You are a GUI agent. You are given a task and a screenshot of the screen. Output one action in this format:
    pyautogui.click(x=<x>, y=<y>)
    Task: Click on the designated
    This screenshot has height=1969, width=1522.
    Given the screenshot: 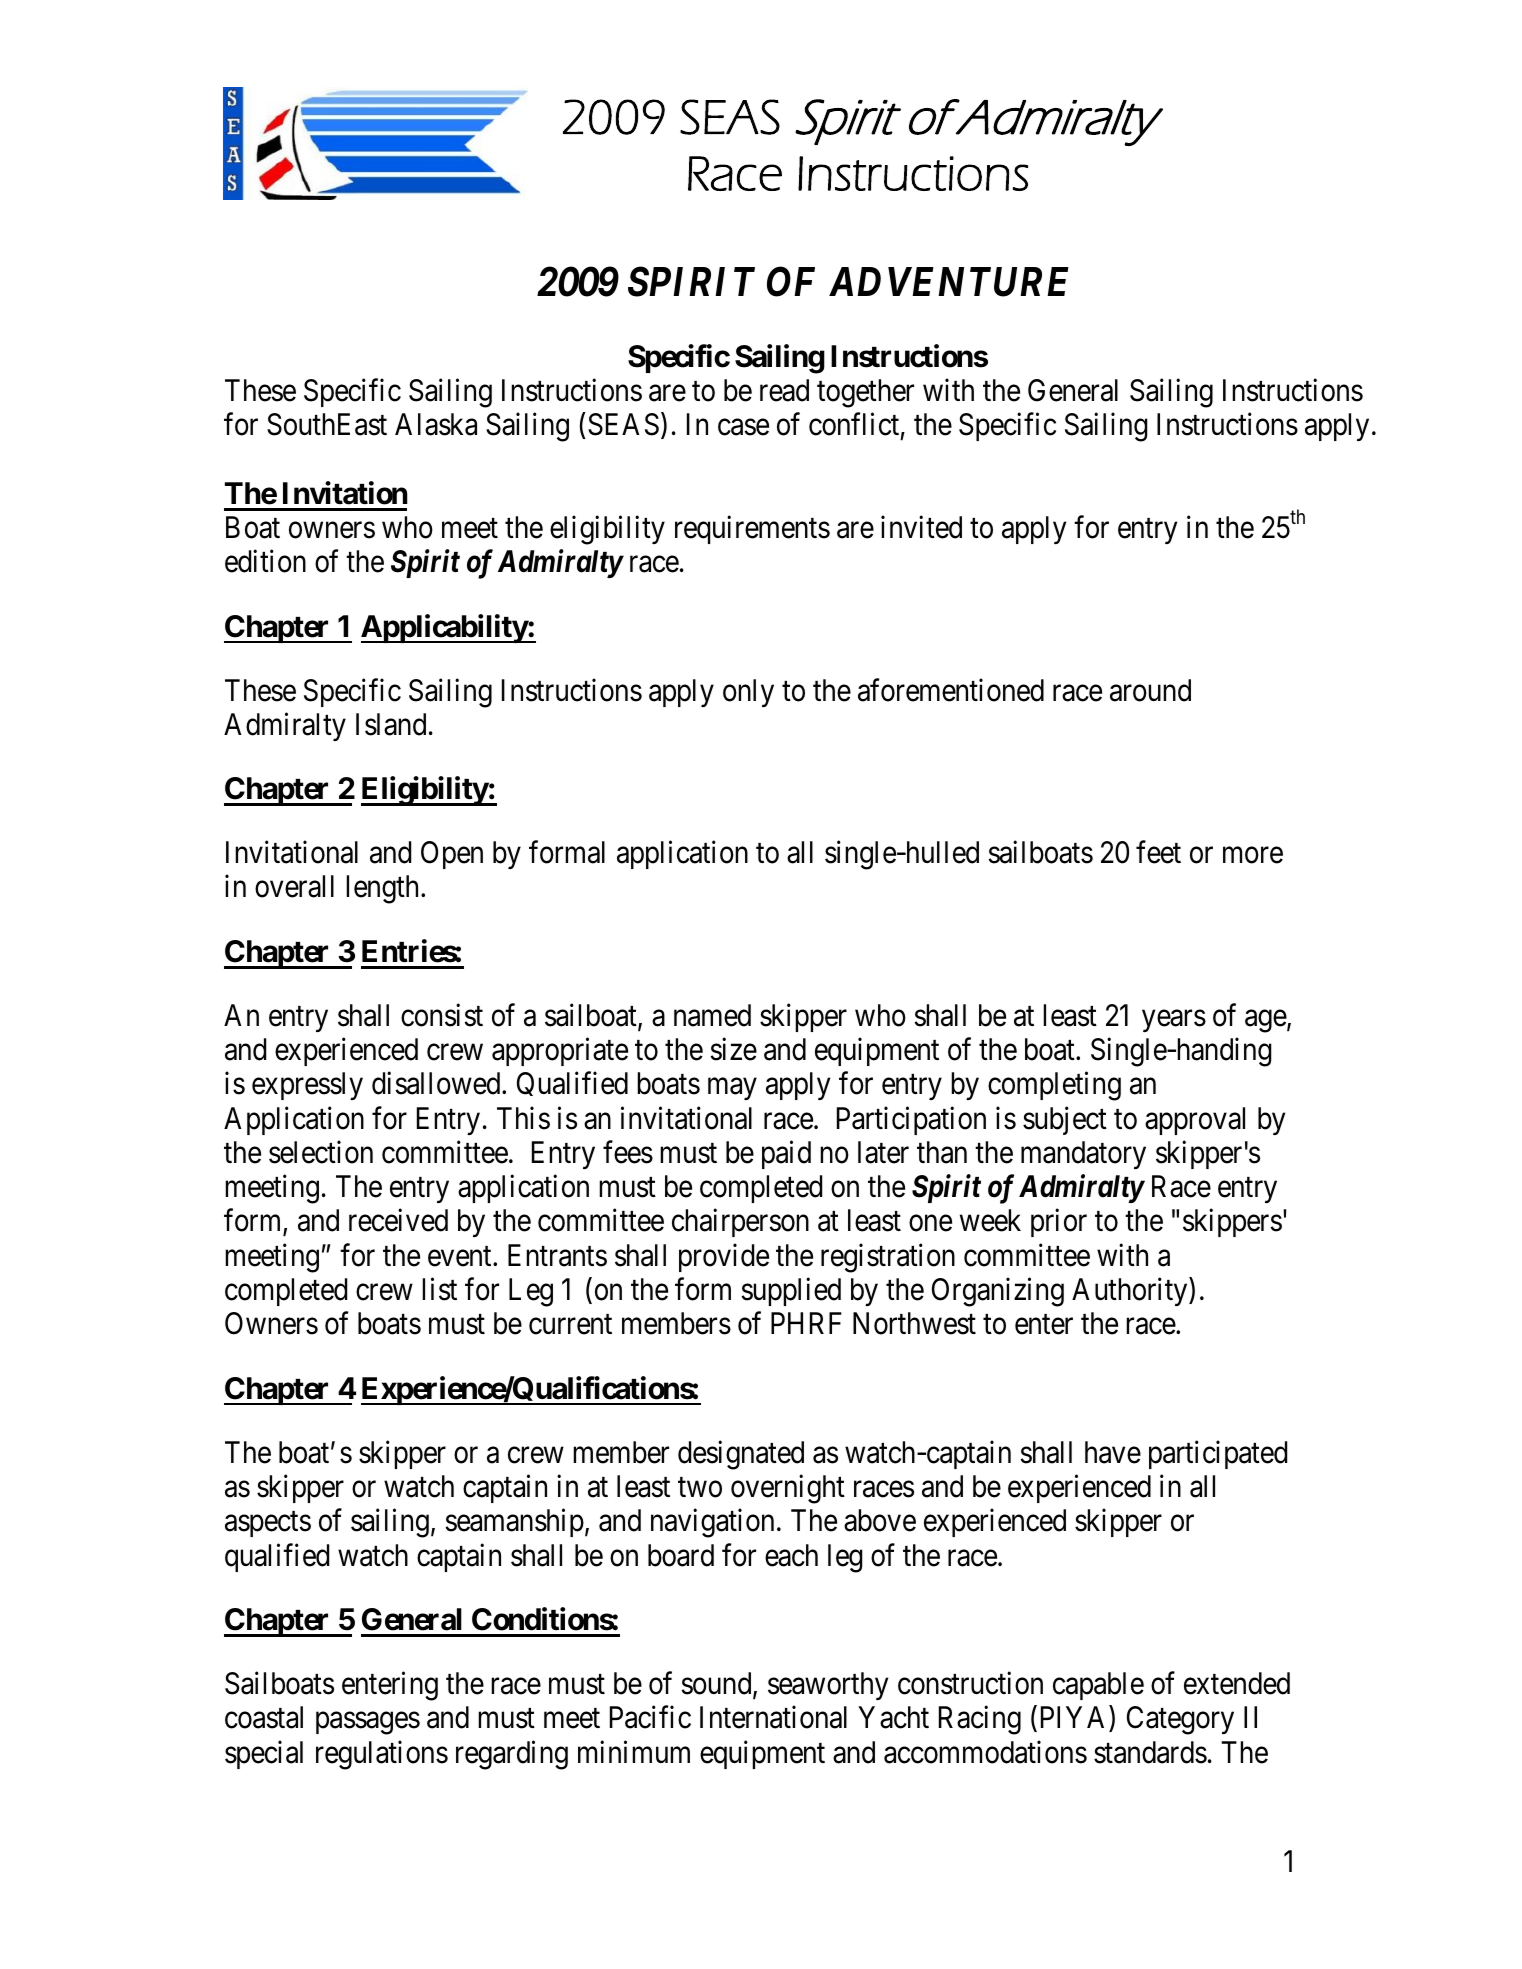 What is the action you would take?
    pyautogui.click(x=741, y=1455)
